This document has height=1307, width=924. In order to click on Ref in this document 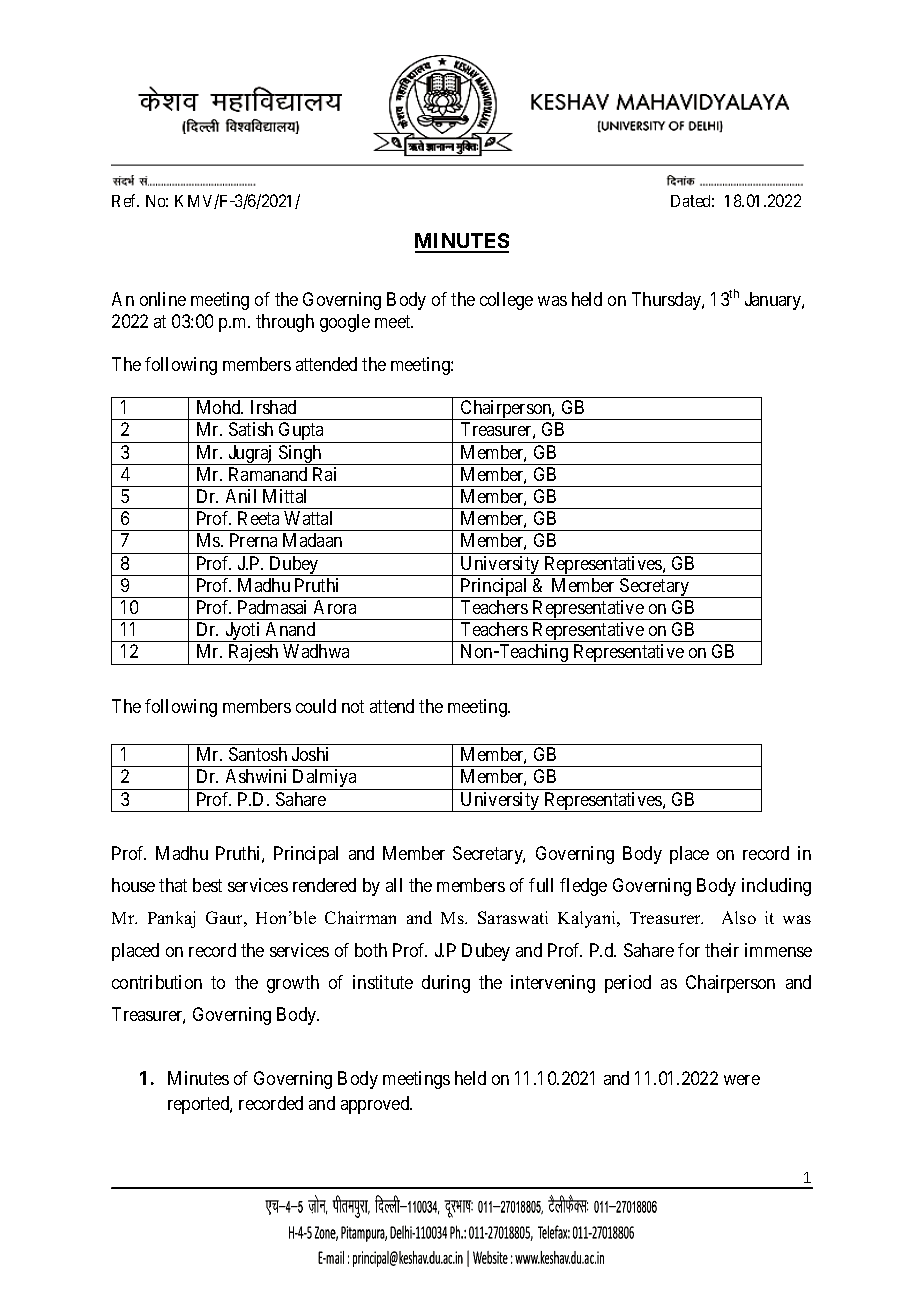, I will do `click(125, 200)`.
